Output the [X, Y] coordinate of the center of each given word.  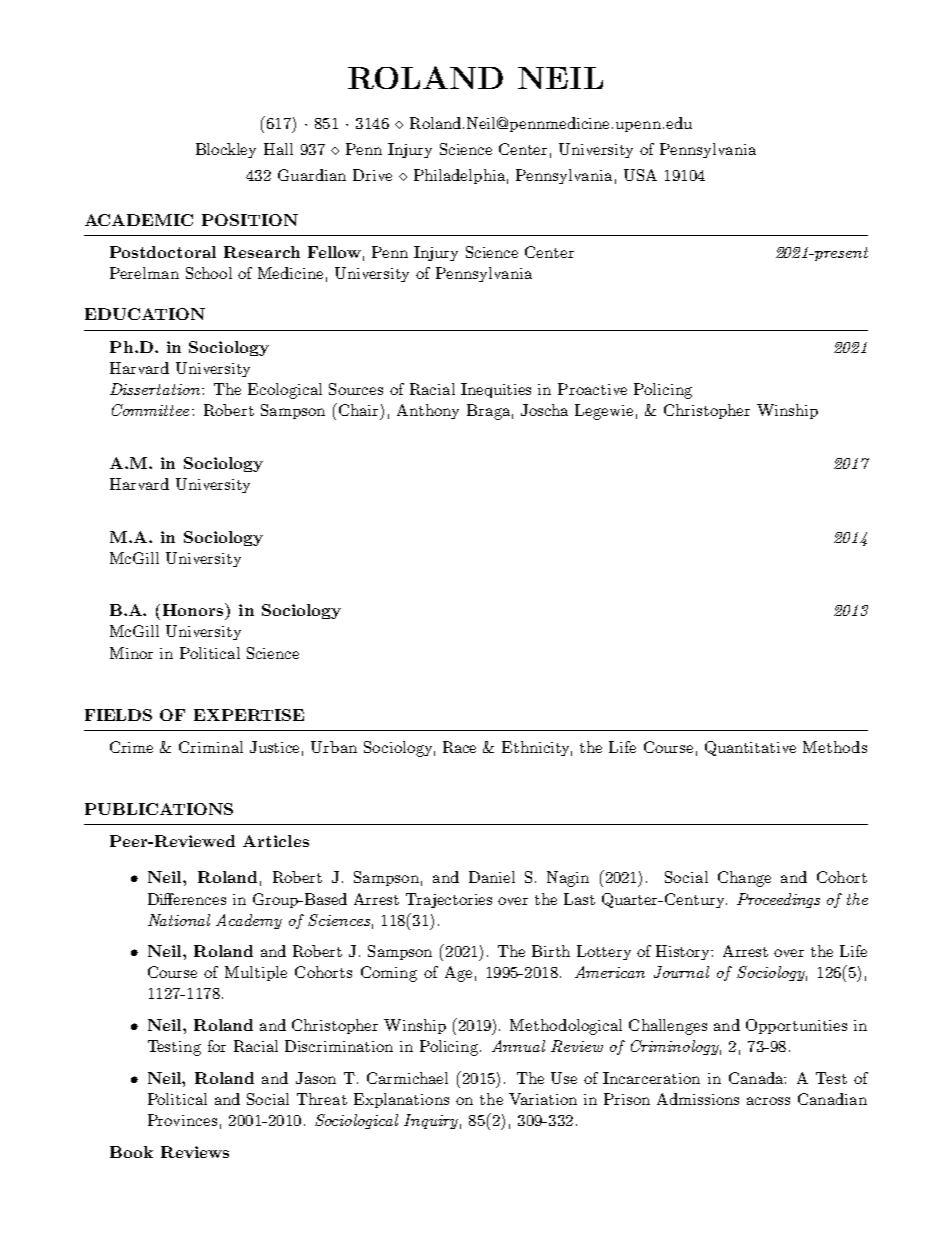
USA [640, 175]
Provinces [182, 1120]
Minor [131, 653]
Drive [372, 175]
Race [459, 747]
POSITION [250, 220]
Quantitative [750, 748]
